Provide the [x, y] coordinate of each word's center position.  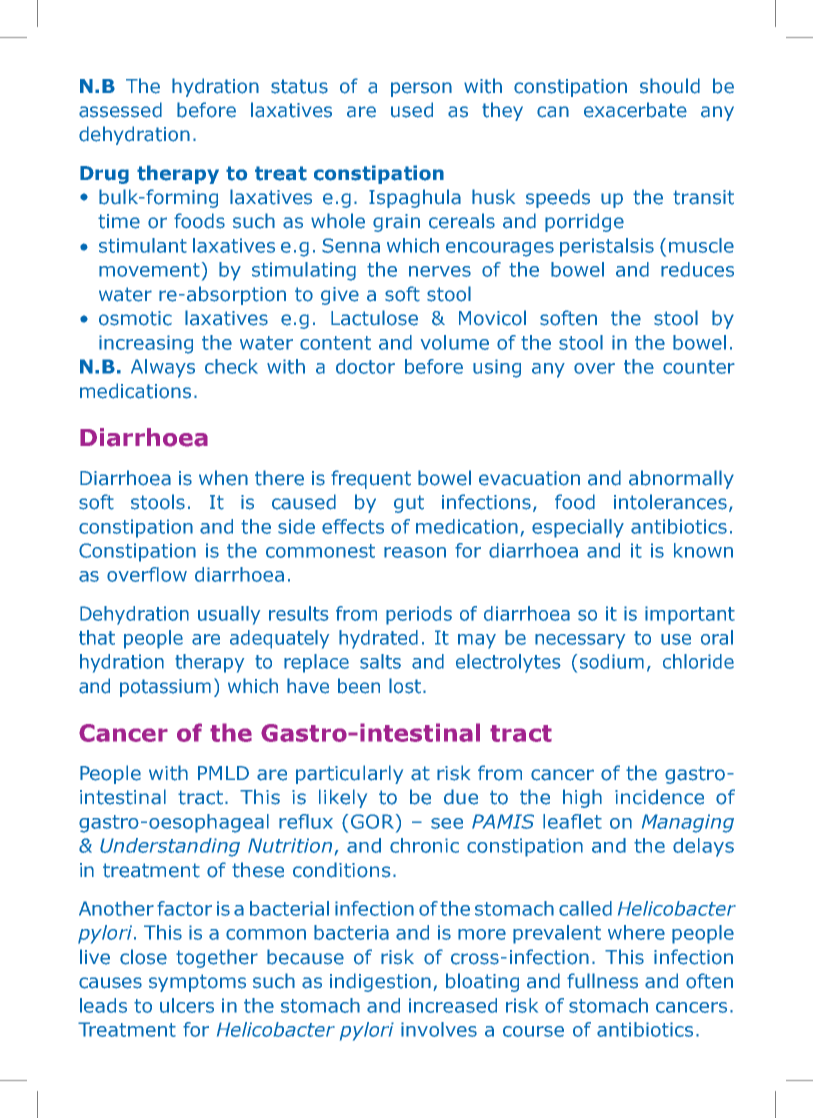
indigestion [380, 982]
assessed [120, 110]
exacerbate [635, 110]
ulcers [187, 1005]
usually [229, 615]
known [703, 550]
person [421, 89]
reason [415, 552]
